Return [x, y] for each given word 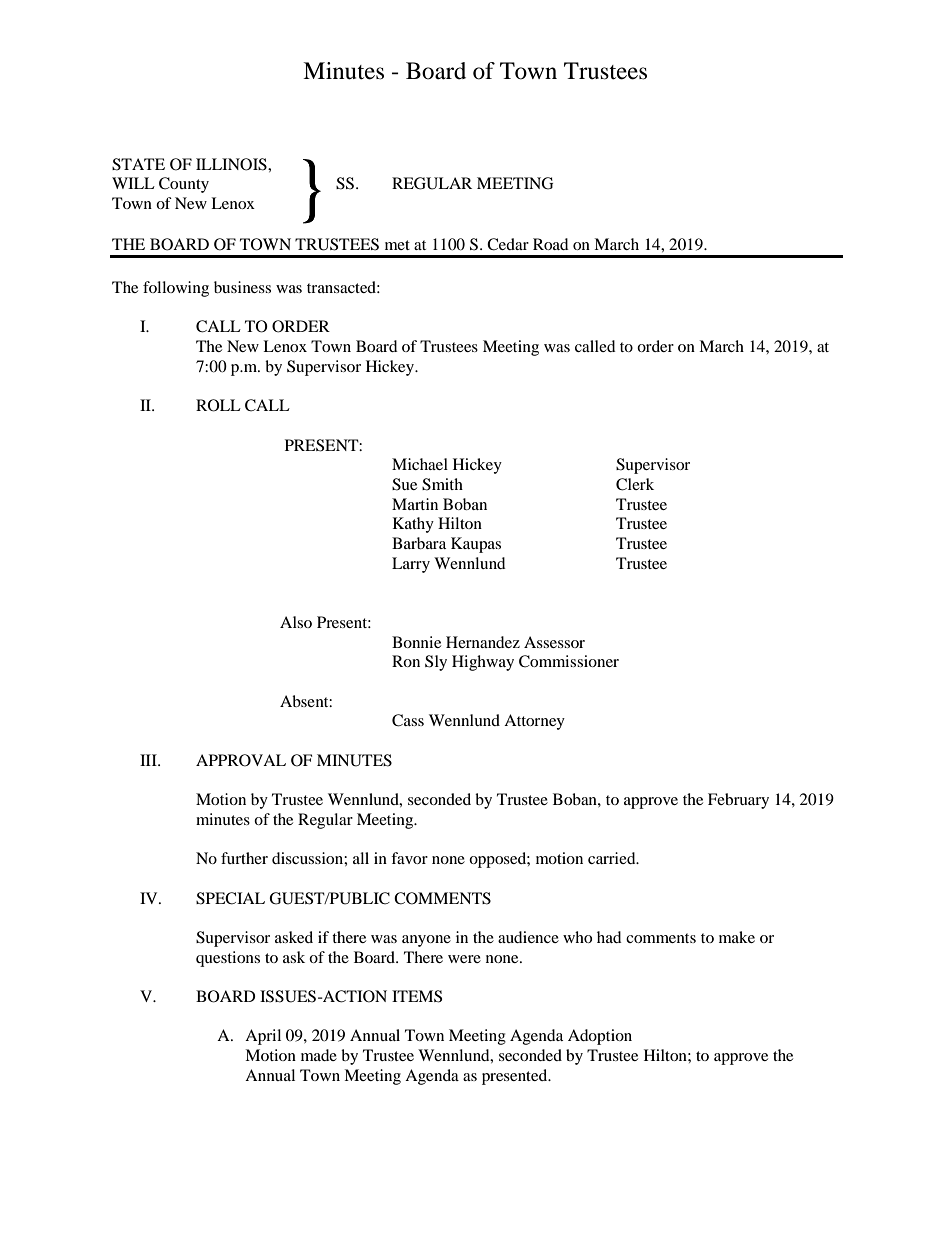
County [184, 185]
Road [551, 244]
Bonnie [416, 642]
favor [409, 858]
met [397, 245]
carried [613, 858]
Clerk [635, 484]
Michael [420, 464]
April [263, 1037]
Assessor [554, 642]
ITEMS [417, 996]
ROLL [218, 405]
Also [296, 622]
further [244, 858]
